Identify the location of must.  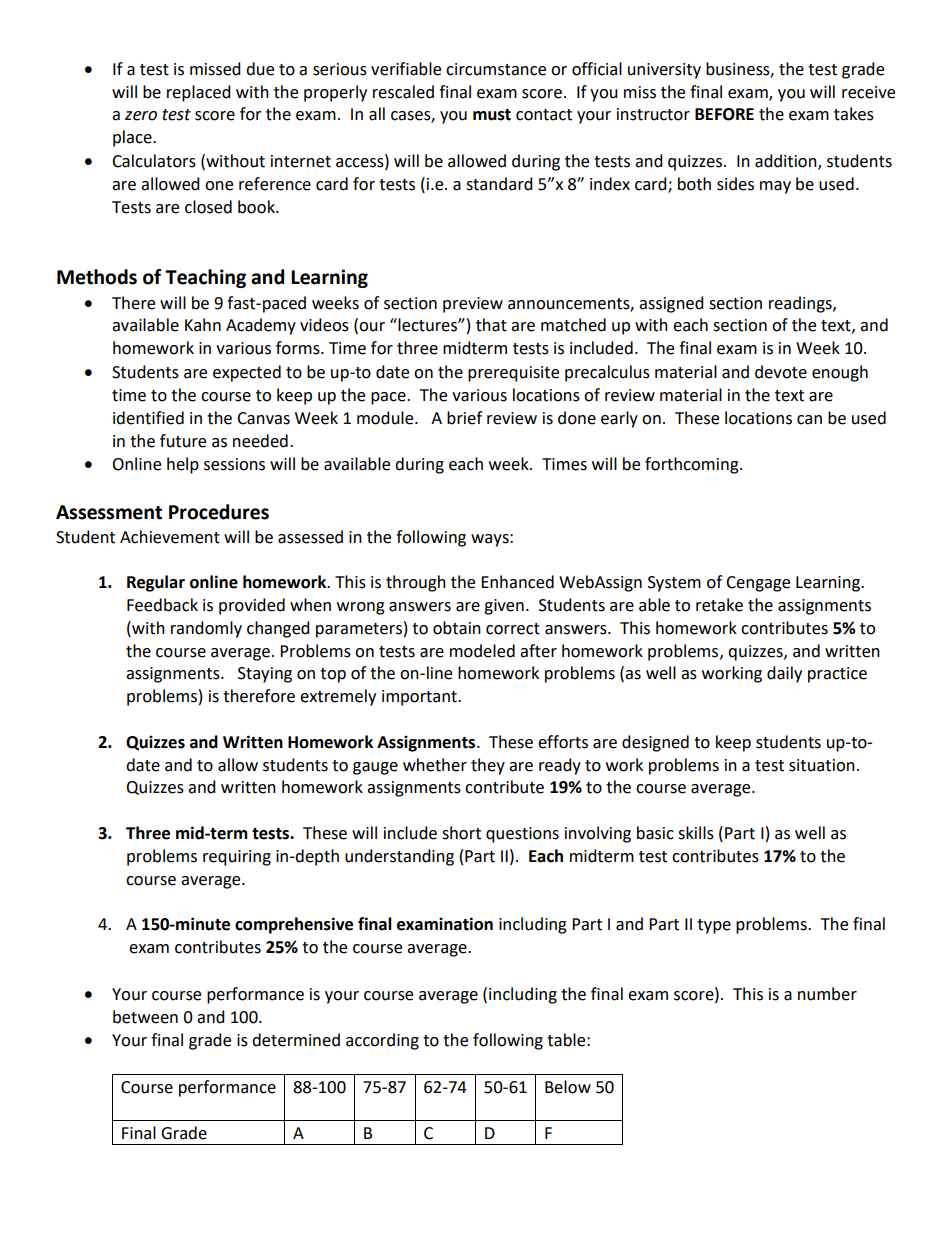
(492, 115).
